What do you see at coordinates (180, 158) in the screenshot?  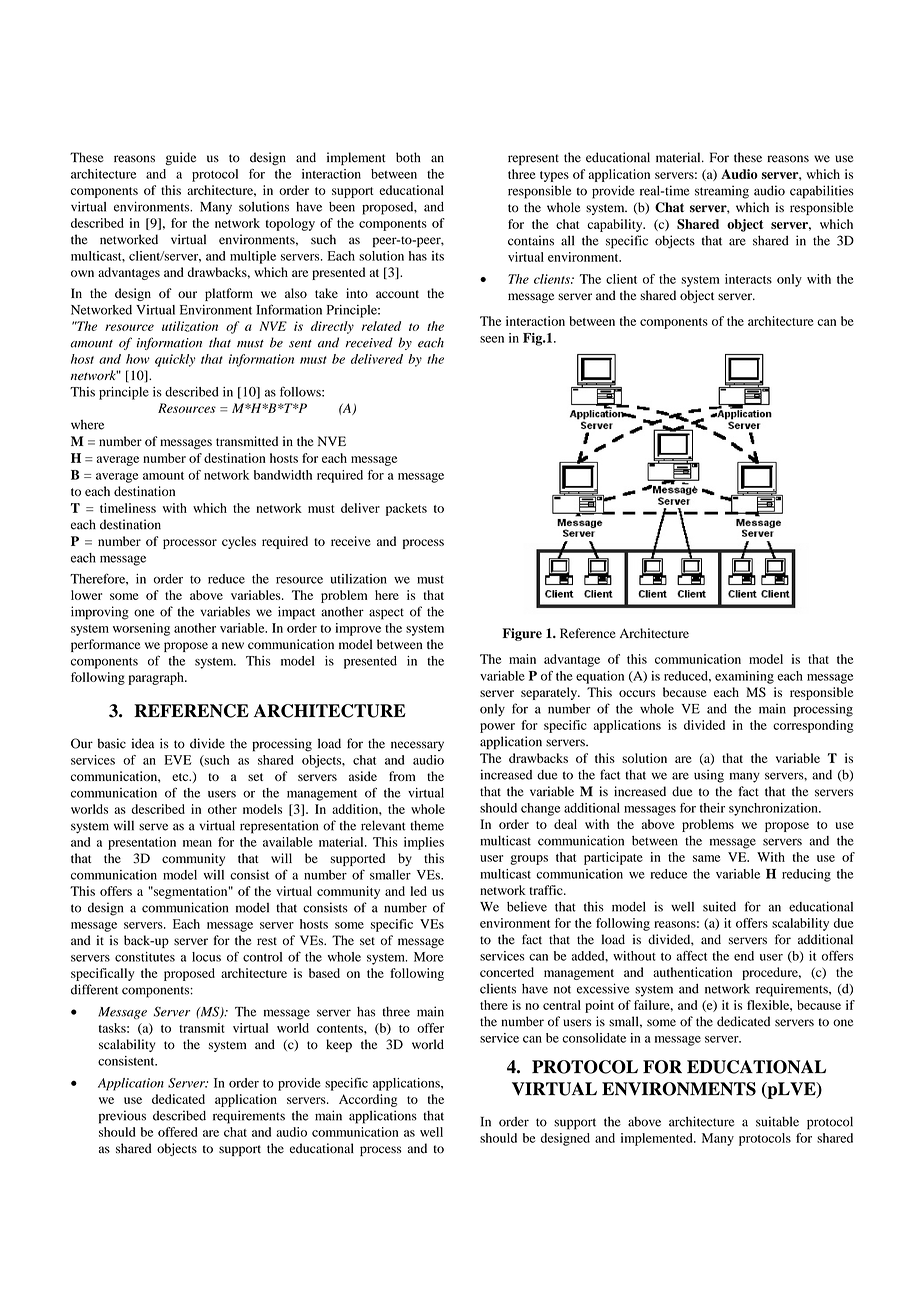 I see `guide` at bounding box center [180, 158].
